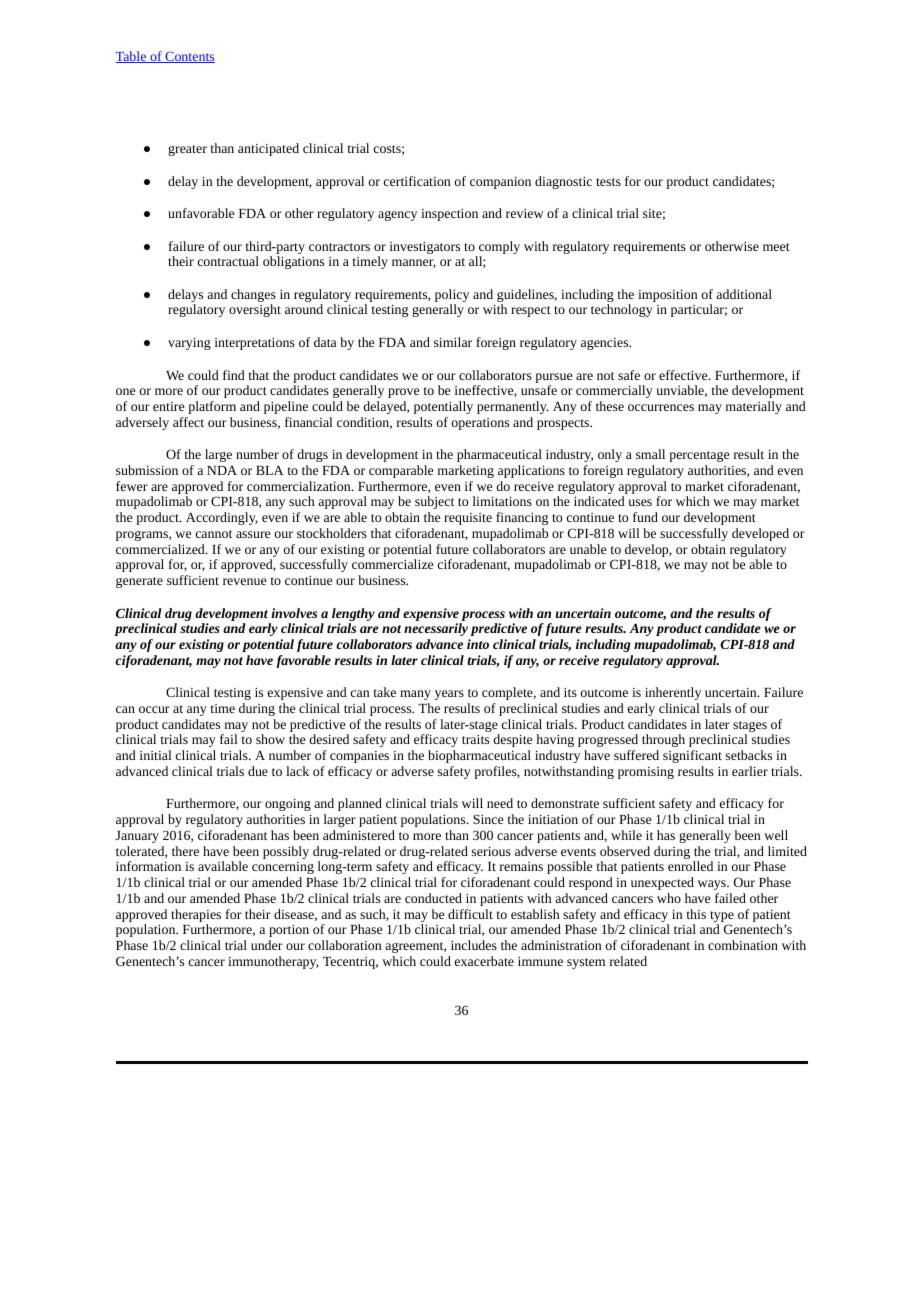  I want to click on changes, so click(253, 297).
